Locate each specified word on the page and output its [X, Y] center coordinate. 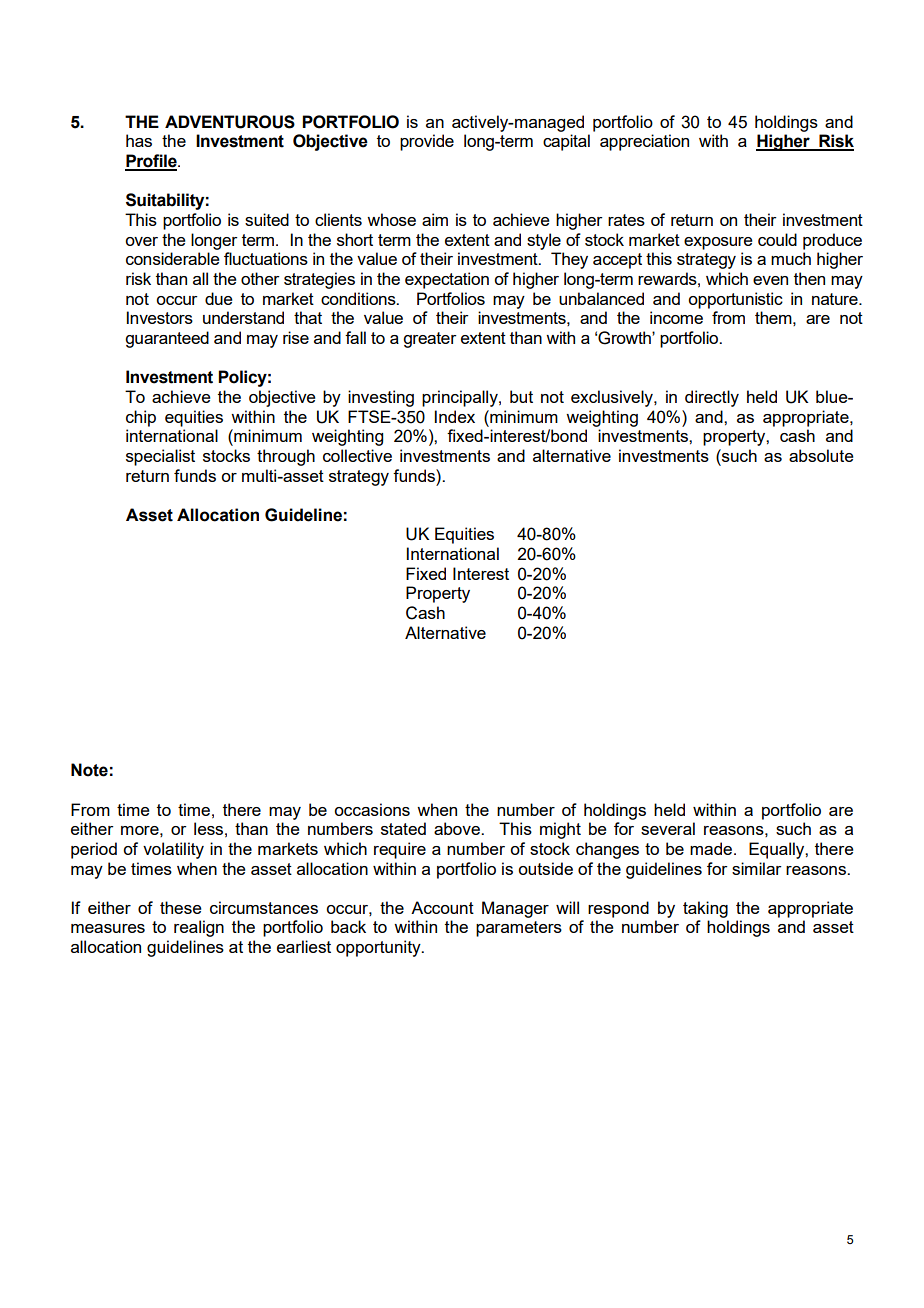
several [668, 828]
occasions [372, 809]
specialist [160, 457]
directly [712, 398]
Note [89, 770]
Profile [152, 162]
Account [442, 907]
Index [455, 416]
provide [427, 142]
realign [199, 928]
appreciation [644, 142]
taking [705, 909]
